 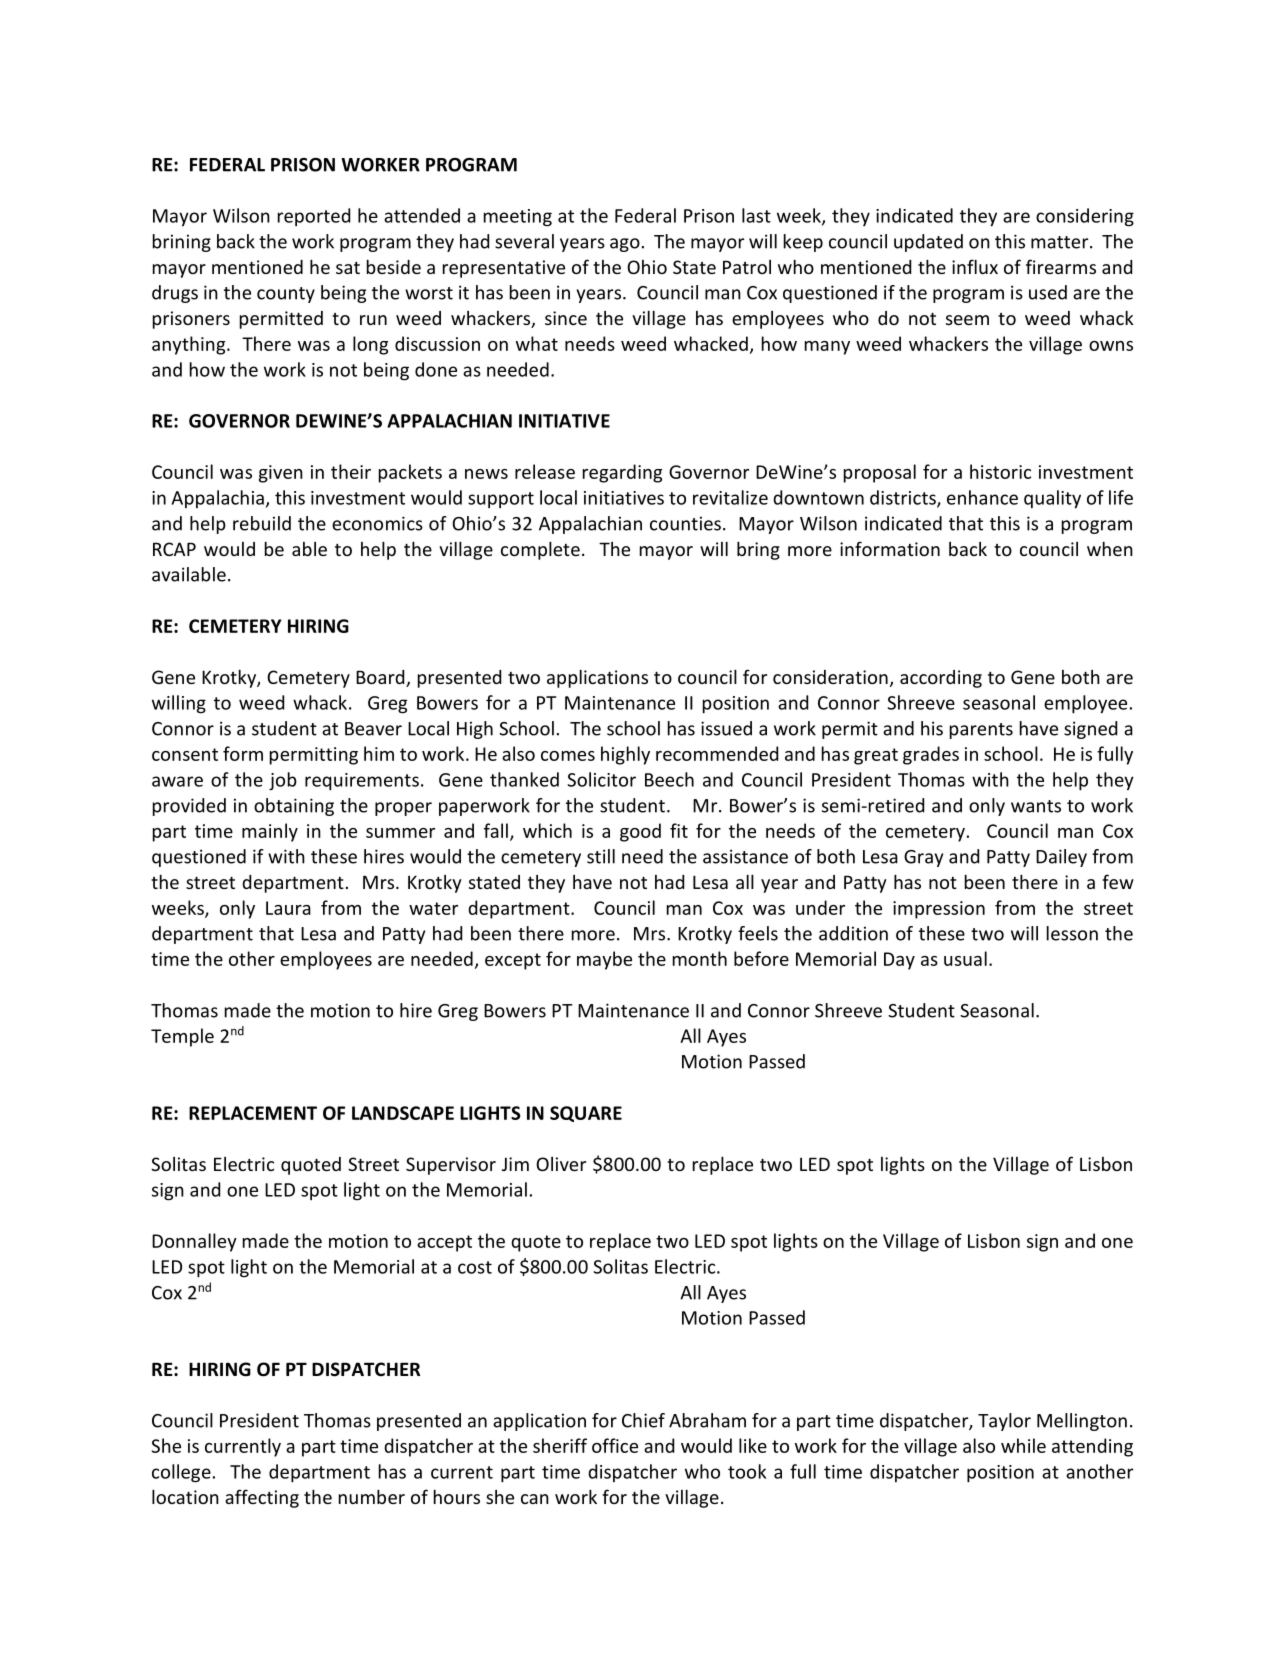 I want to click on affecting, so click(x=262, y=1498).
